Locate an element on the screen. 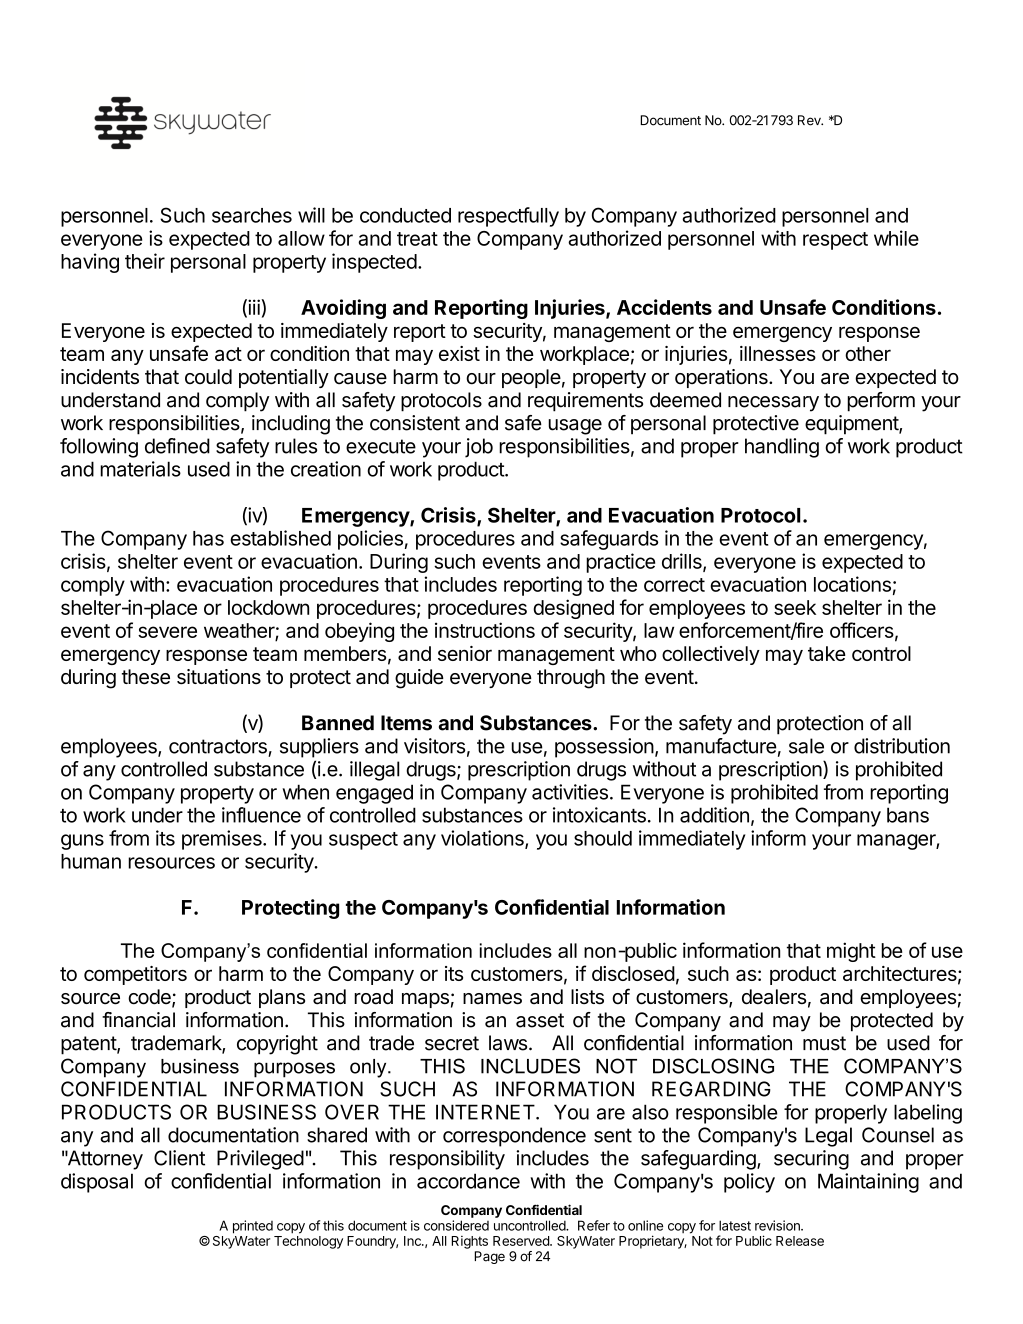 The image size is (1023, 1324). Reserved is located at coordinates (522, 1241).
